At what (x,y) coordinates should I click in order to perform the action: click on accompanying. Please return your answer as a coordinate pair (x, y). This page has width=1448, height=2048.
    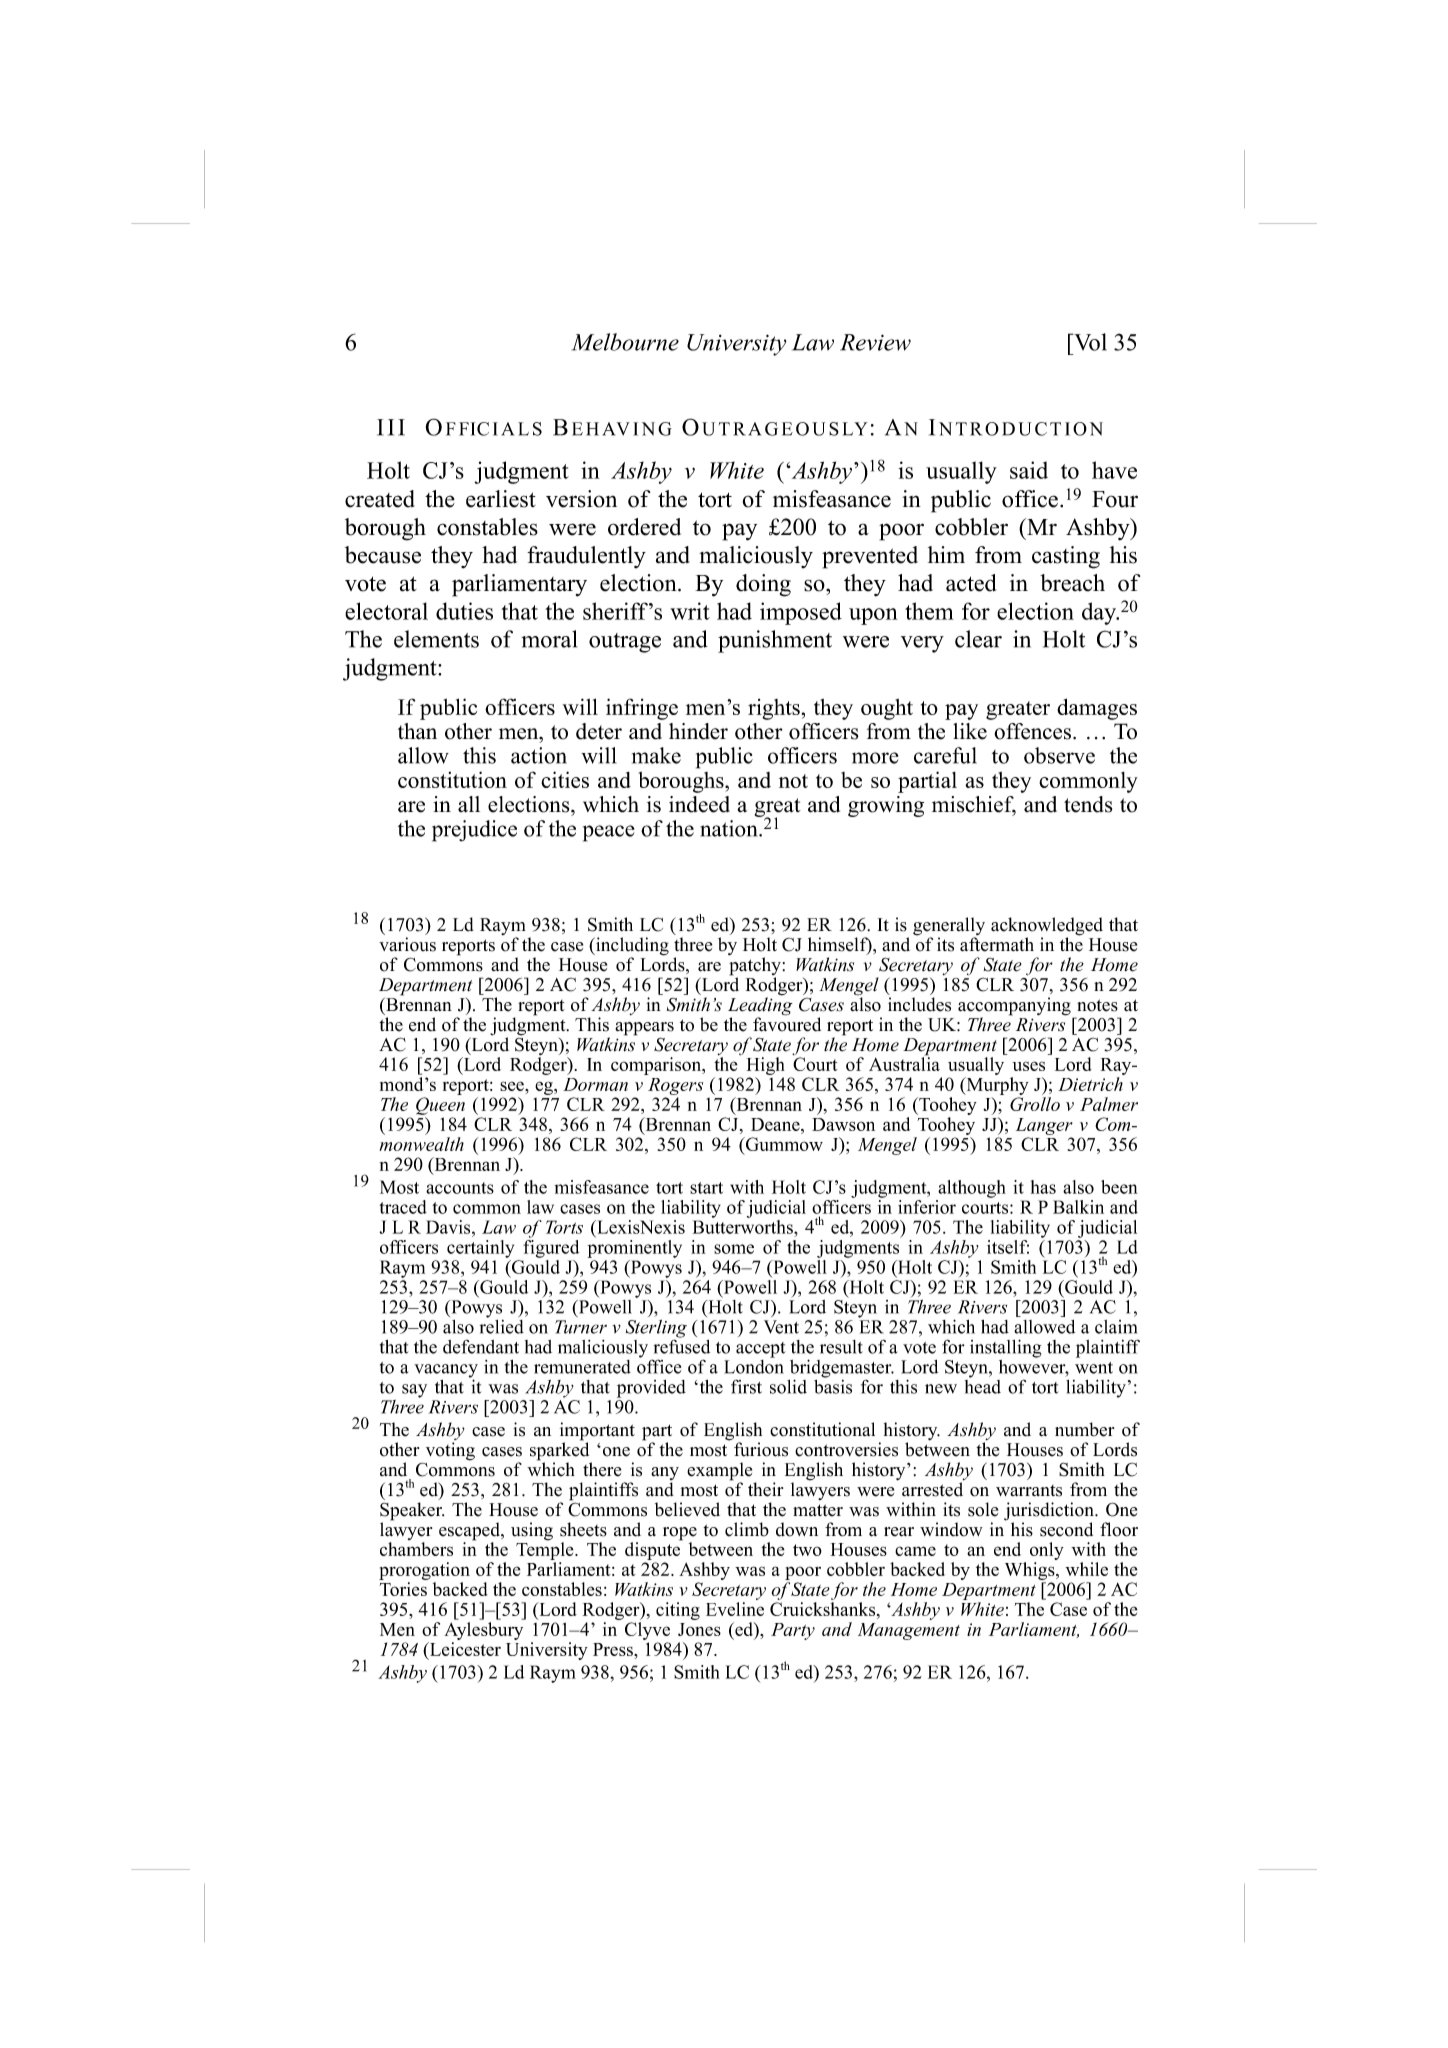
    Looking at the image, I should click on (1014, 1007).
